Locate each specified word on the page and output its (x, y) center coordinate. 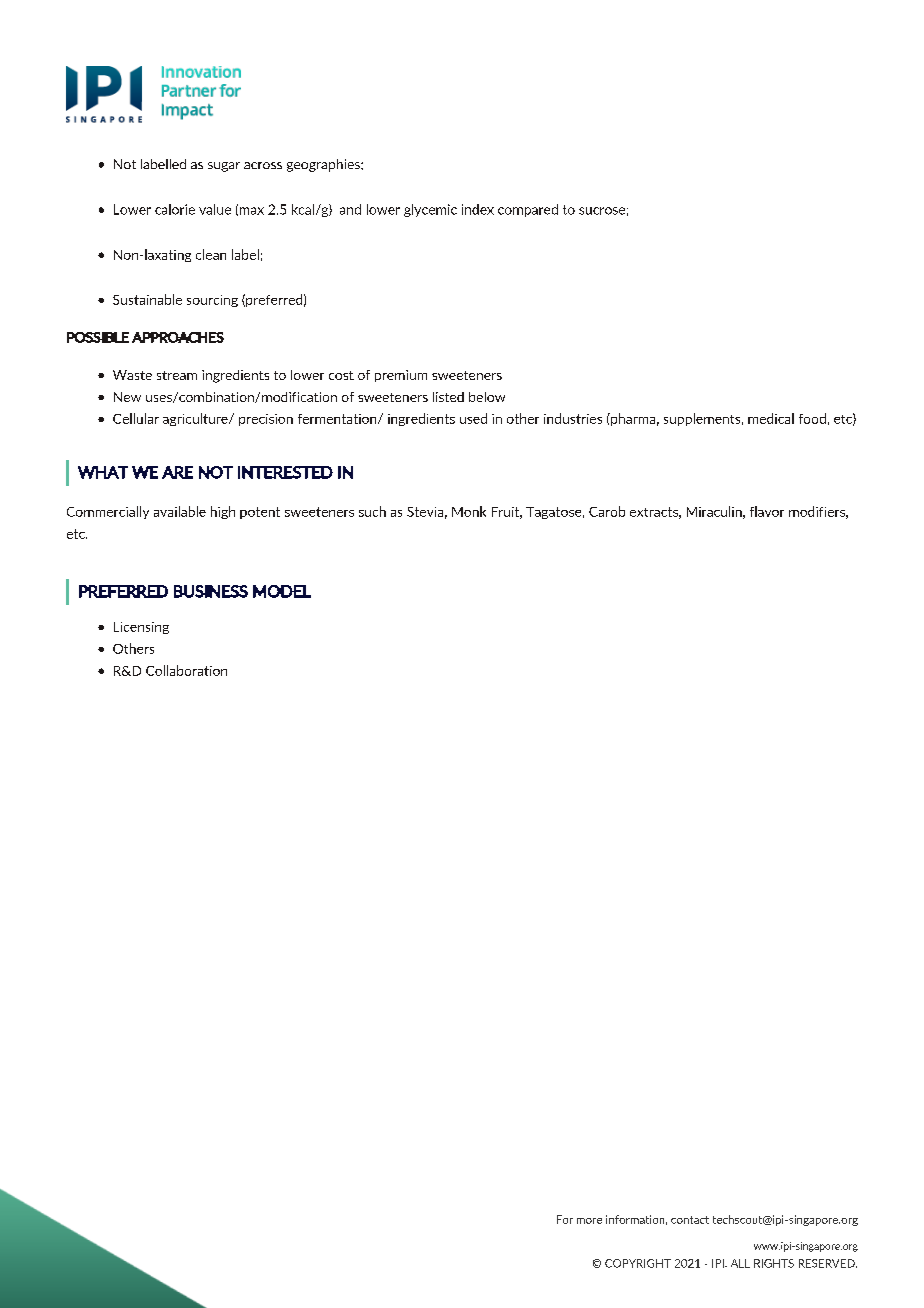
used (473, 418)
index (478, 209)
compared (528, 210)
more (589, 1221)
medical (771, 418)
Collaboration (186, 670)
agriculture (196, 419)
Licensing (141, 628)
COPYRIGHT (638, 1263)
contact (690, 1220)
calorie (175, 209)
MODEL (282, 591)
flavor (767, 511)
